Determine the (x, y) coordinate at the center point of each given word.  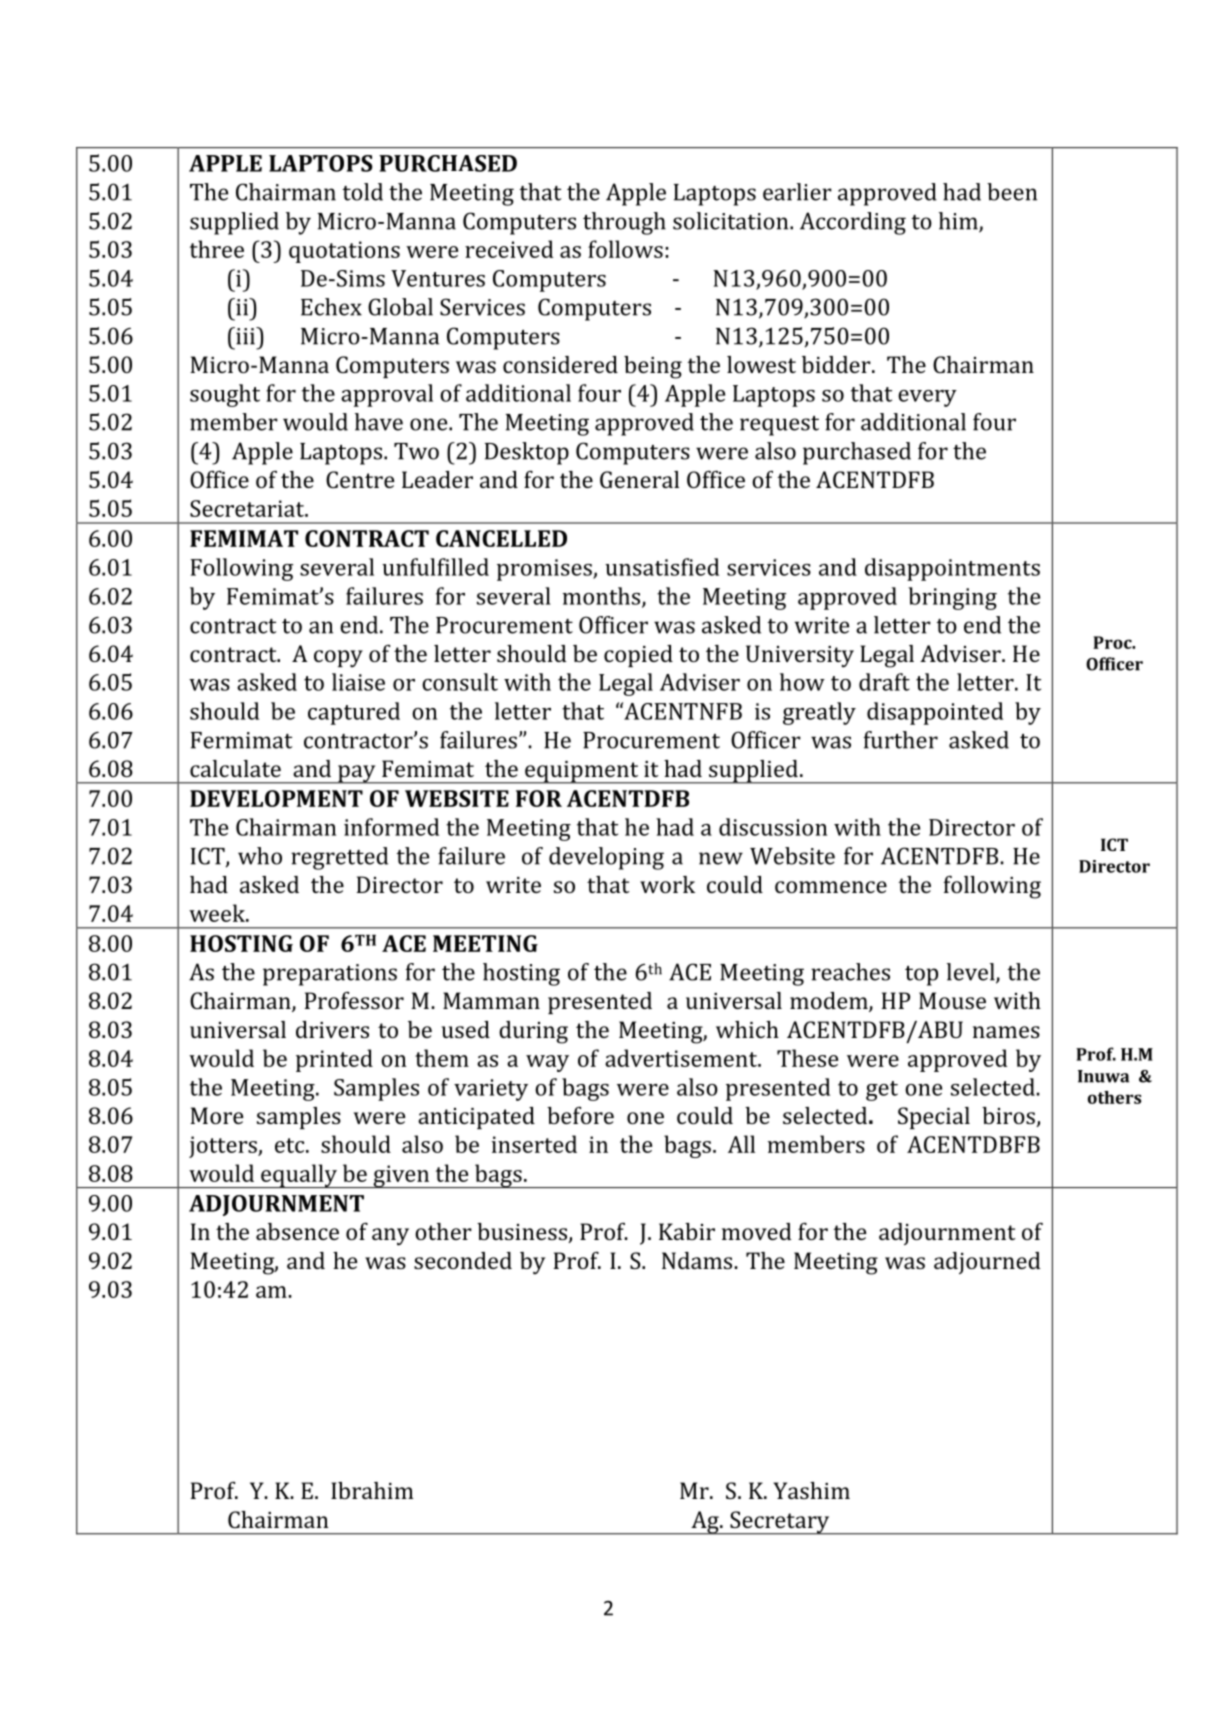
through (624, 223)
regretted (339, 858)
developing (606, 858)
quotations (344, 252)
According (853, 223)
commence (831, 887)
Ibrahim (372, 1490)
